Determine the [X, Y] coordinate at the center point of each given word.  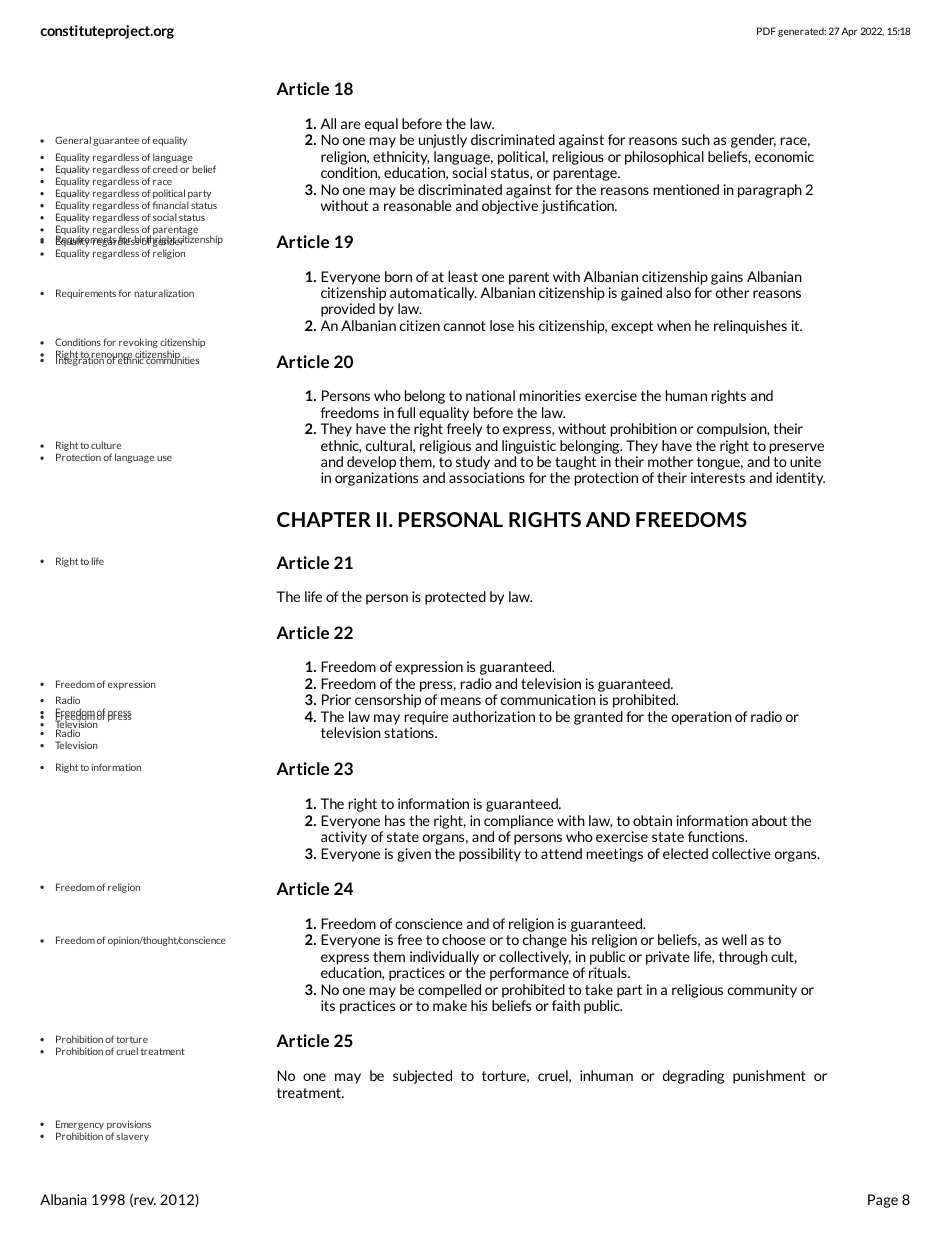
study [473, 463]
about [769, 820]
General [73, 140]
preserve [797, 448]
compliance [519, 822]
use [164, 458]
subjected [422, 1077]
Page [883, 1201]
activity [344, 838]
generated [802, 32]
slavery [133, 1137]
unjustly [443, 141]
